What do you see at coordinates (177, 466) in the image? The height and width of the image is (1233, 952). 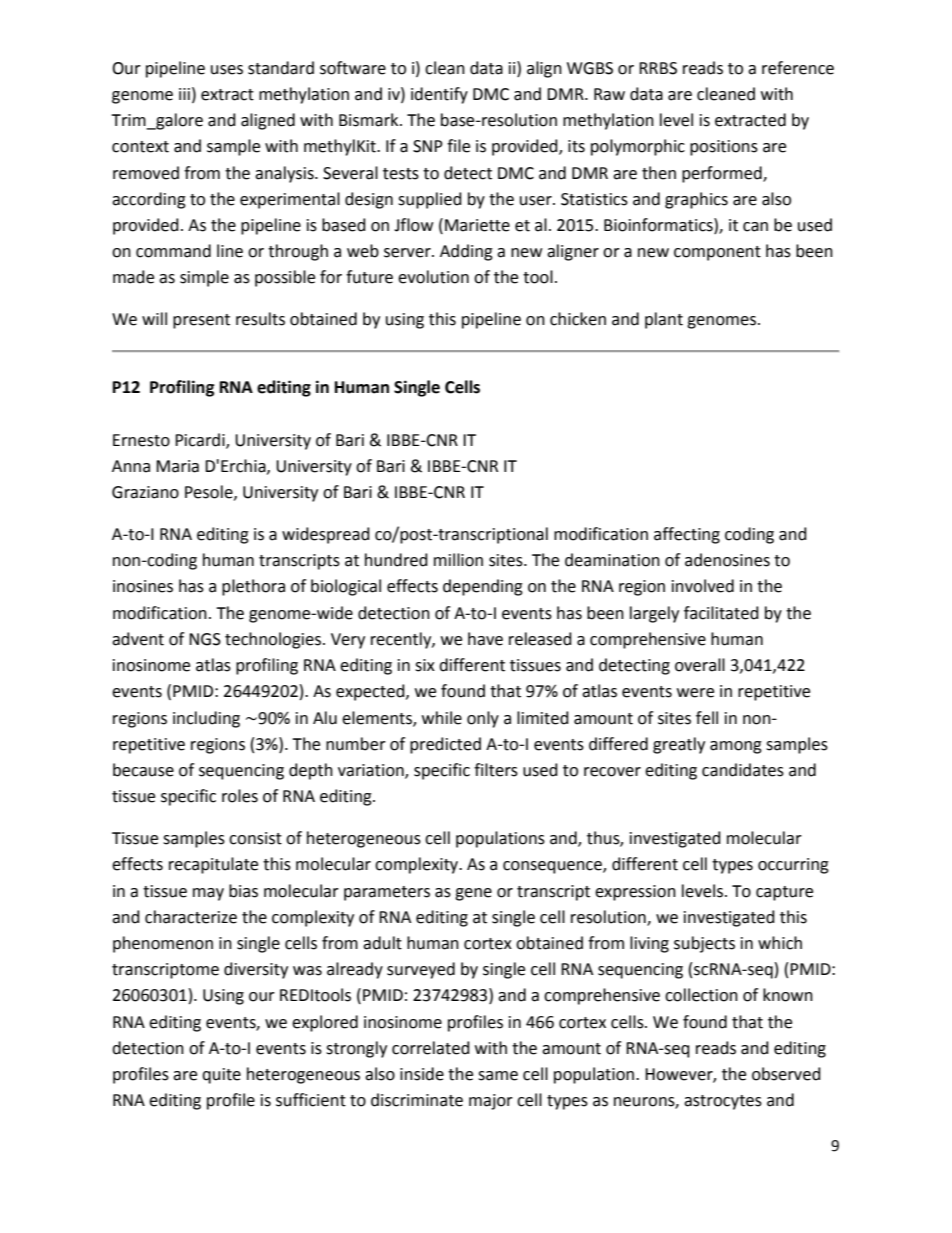 I see `Maria` at bounding box center [177, 466].
